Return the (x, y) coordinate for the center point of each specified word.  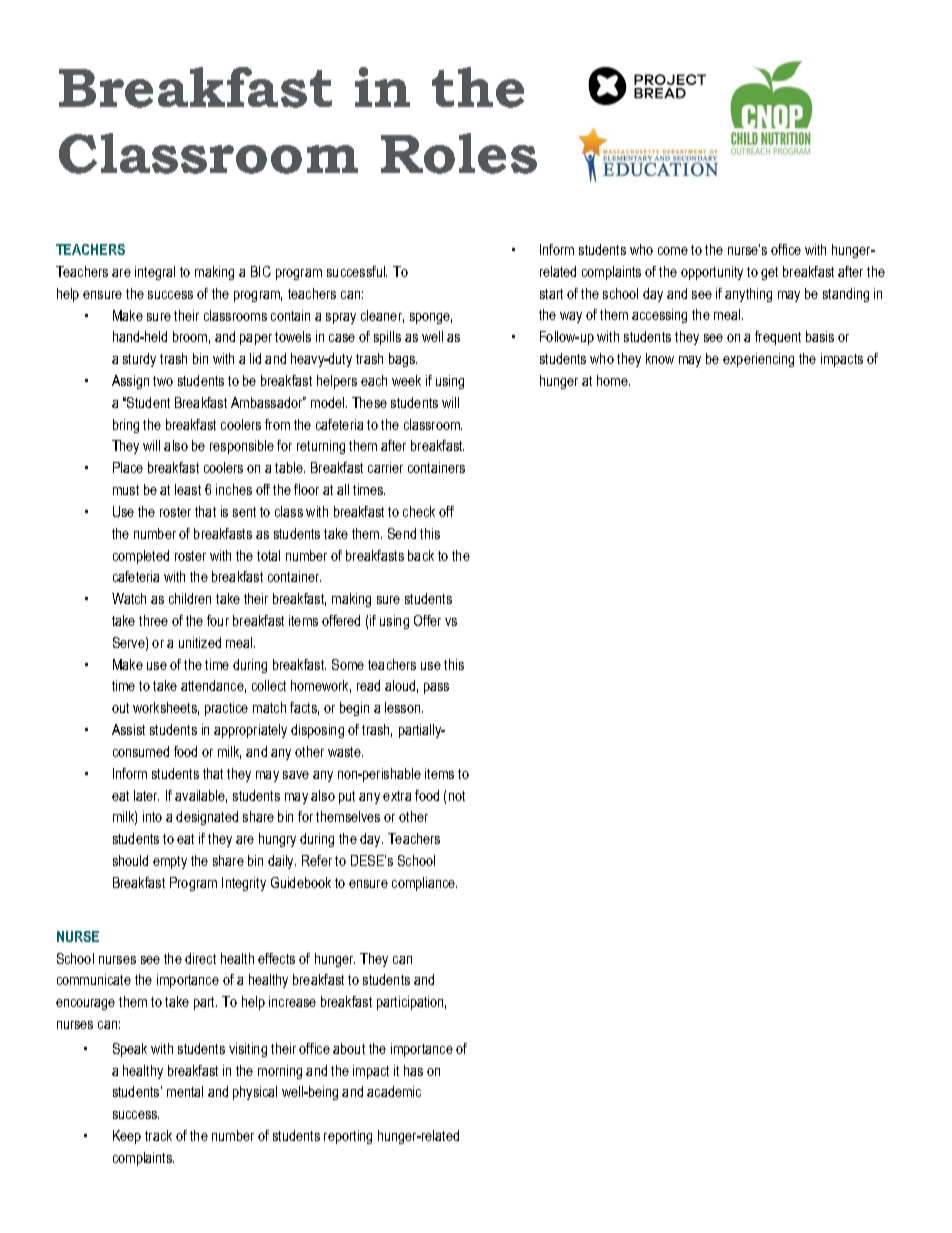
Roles (459, 153)
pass (436, 688)
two (163, 381)
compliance (424, 884)
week (406, 380)
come (673, 251)
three (153, 620)
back (421, 555)
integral (155, 273)
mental (185, 1091)
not (457, 796)
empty (170, 862)
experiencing (758, 360)
